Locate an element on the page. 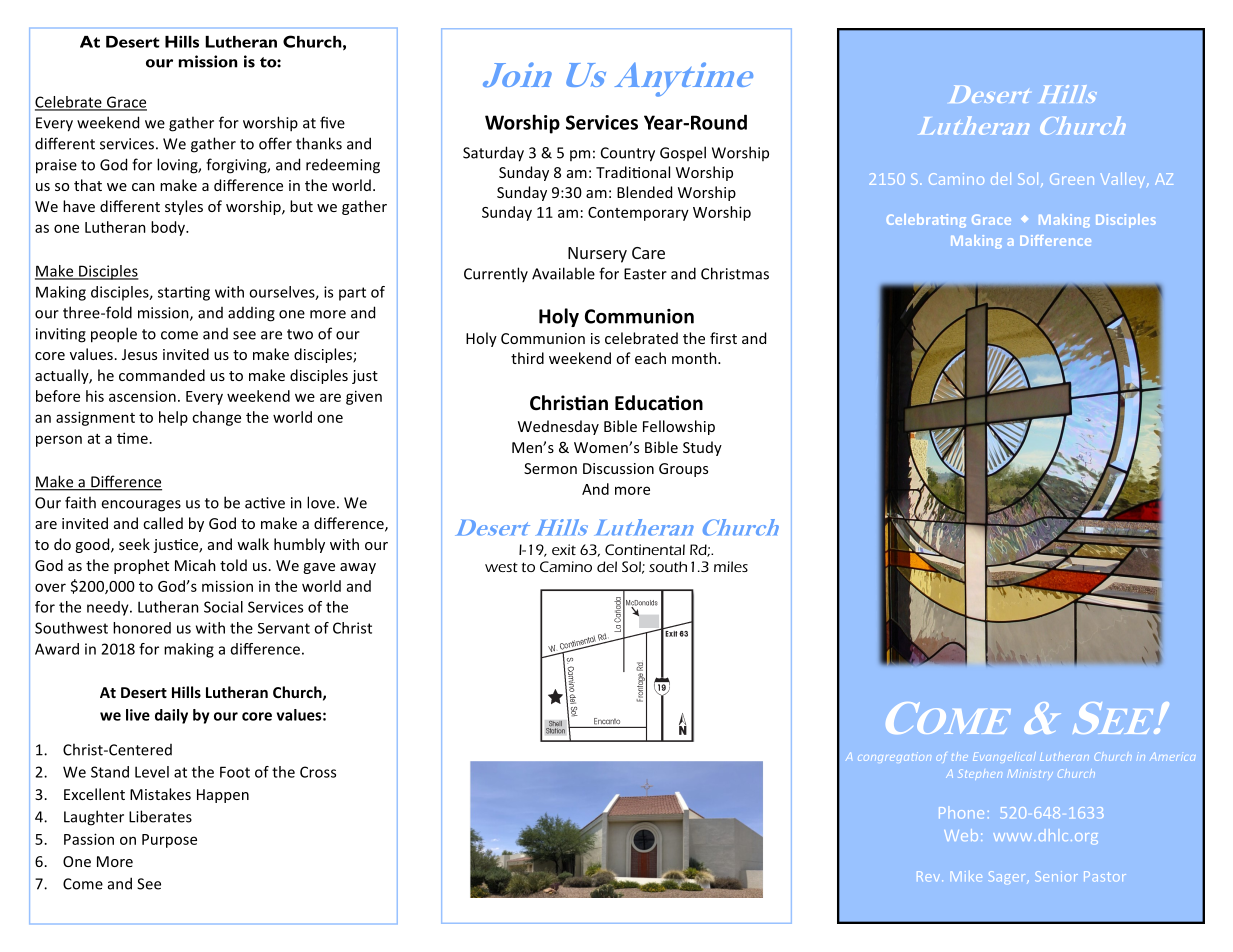  Country is located at coordinates (628, 154).
